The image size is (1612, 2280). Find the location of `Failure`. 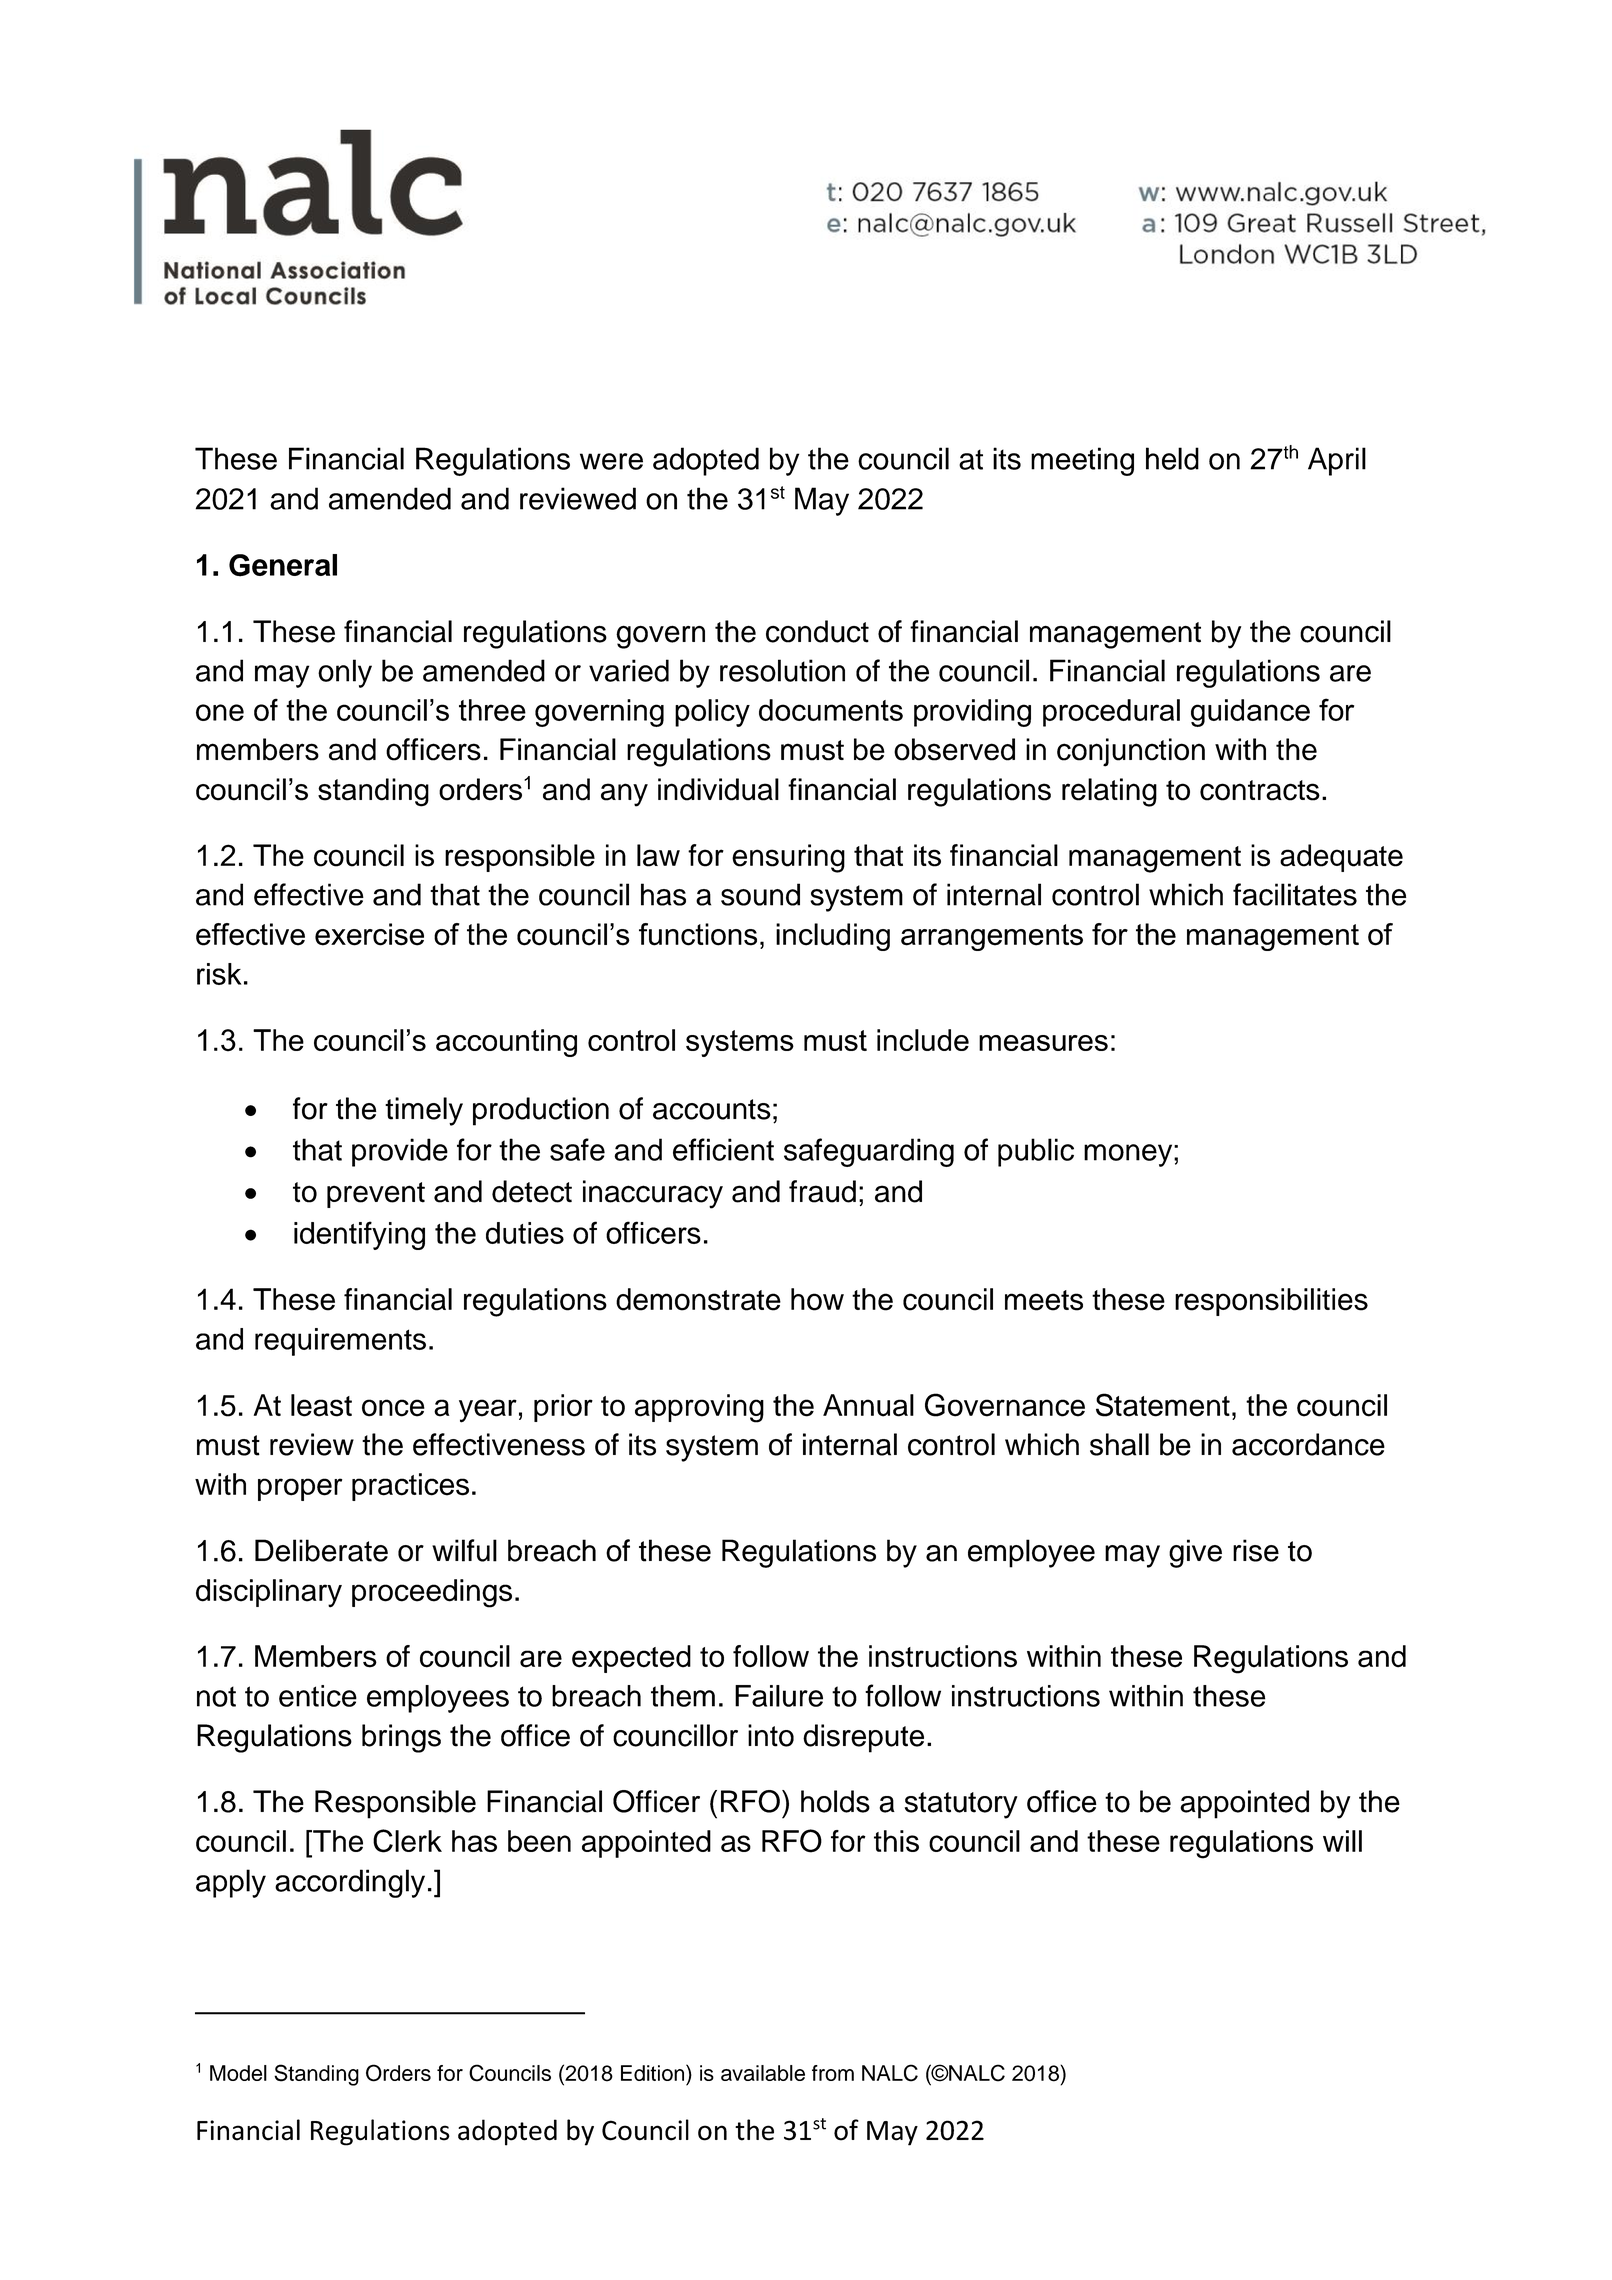

Failure is located at coordinates (779, 1696).
